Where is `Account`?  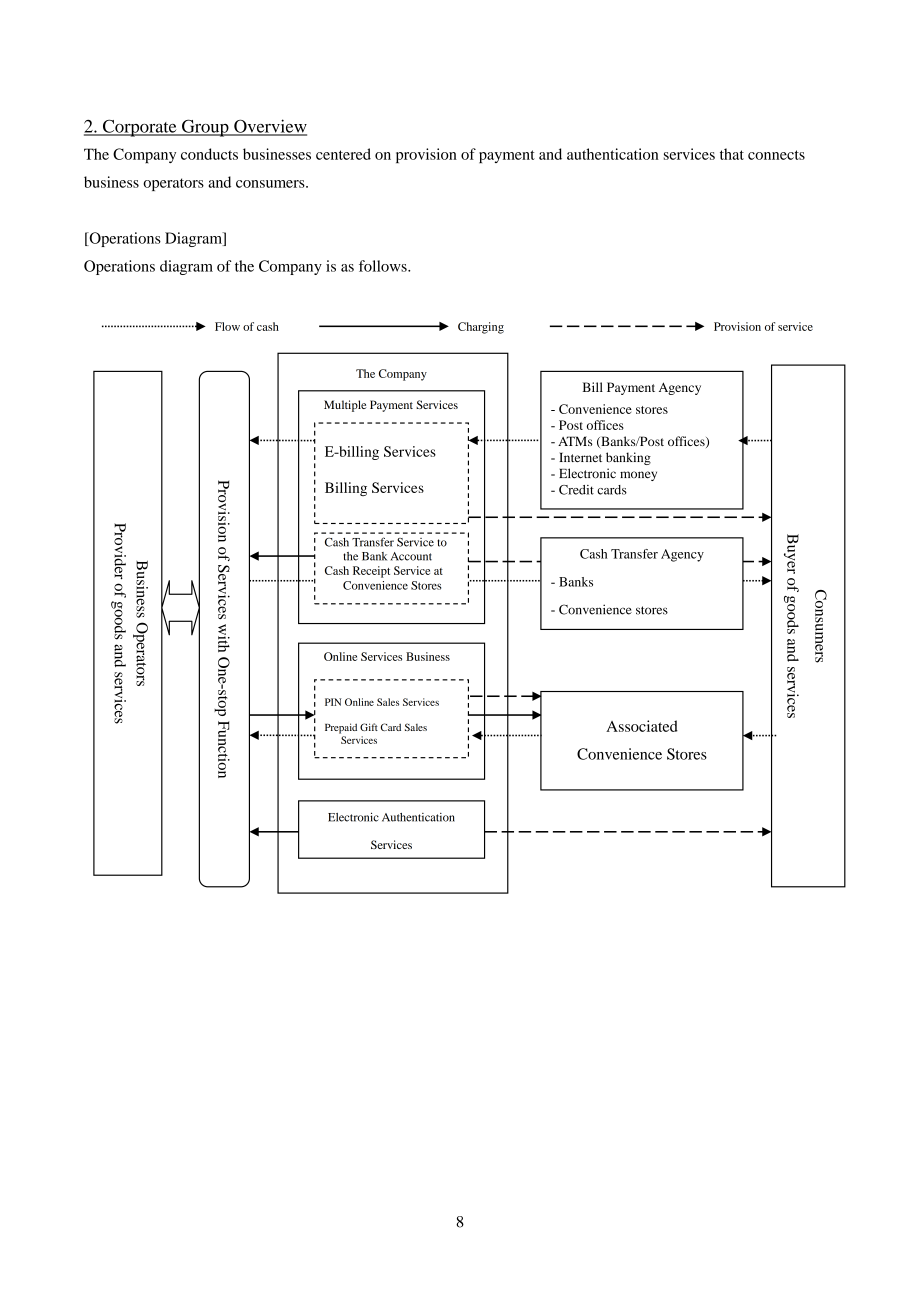
Account is located at coordinates (411, 556).
